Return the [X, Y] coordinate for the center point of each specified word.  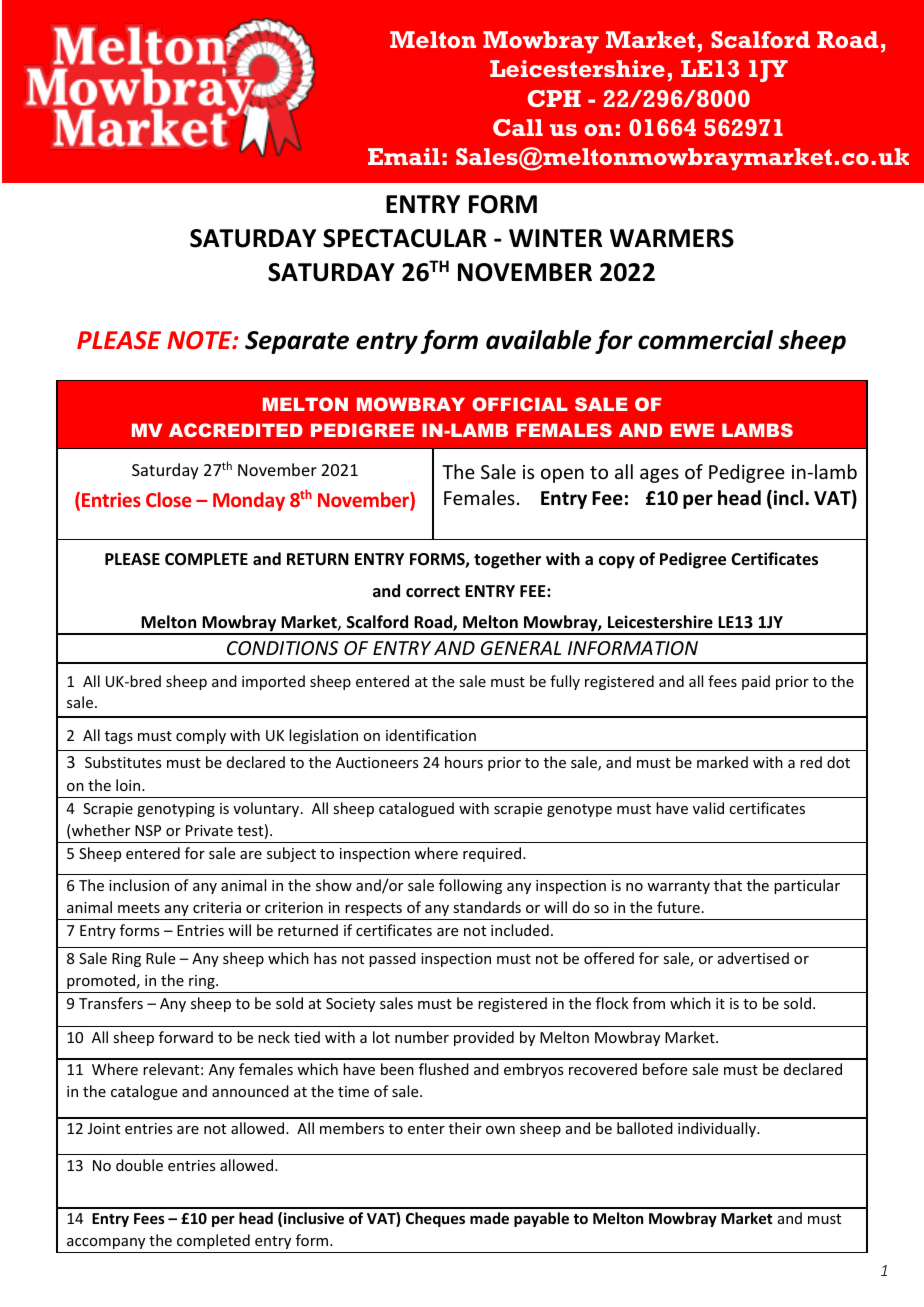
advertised [753, 958]
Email [404, 156]
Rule [160, 958]
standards [487, 907]
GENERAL [521, 648]
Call [518, 127]
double [139, 1165]
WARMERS [672, 238]
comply [201, 736]
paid [756, 682]
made [489, 1218]
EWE [692, 430]
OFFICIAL [520, 404]
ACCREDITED [236, 430]
